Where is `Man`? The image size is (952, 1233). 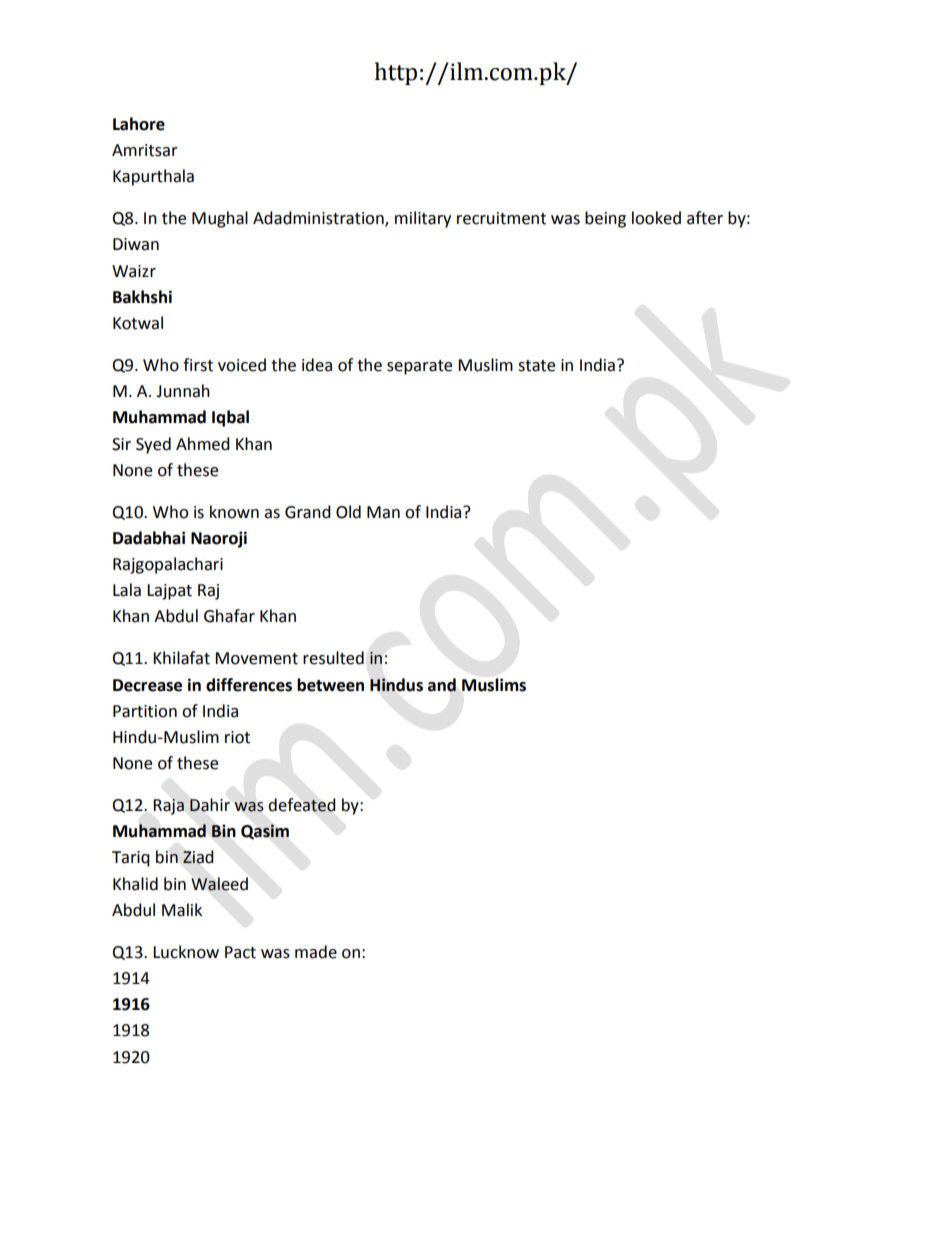
Man is located at coordinates (383, 512).
